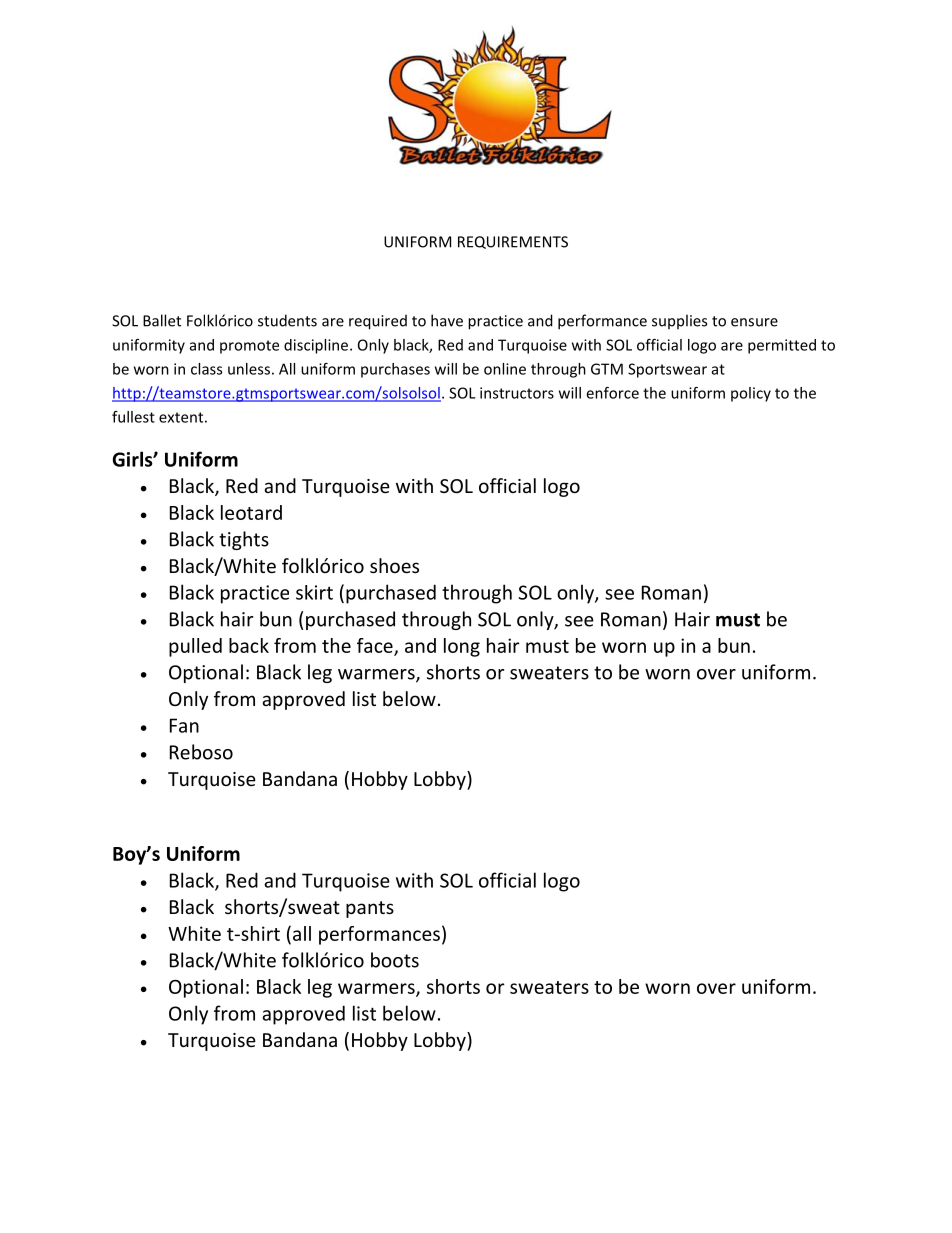 Image resolution: width=952 pixels, height=1233 pixels. What do you see at coordinates (376, 646) in the image?
I see `face` at bounding box center [376, 646].
